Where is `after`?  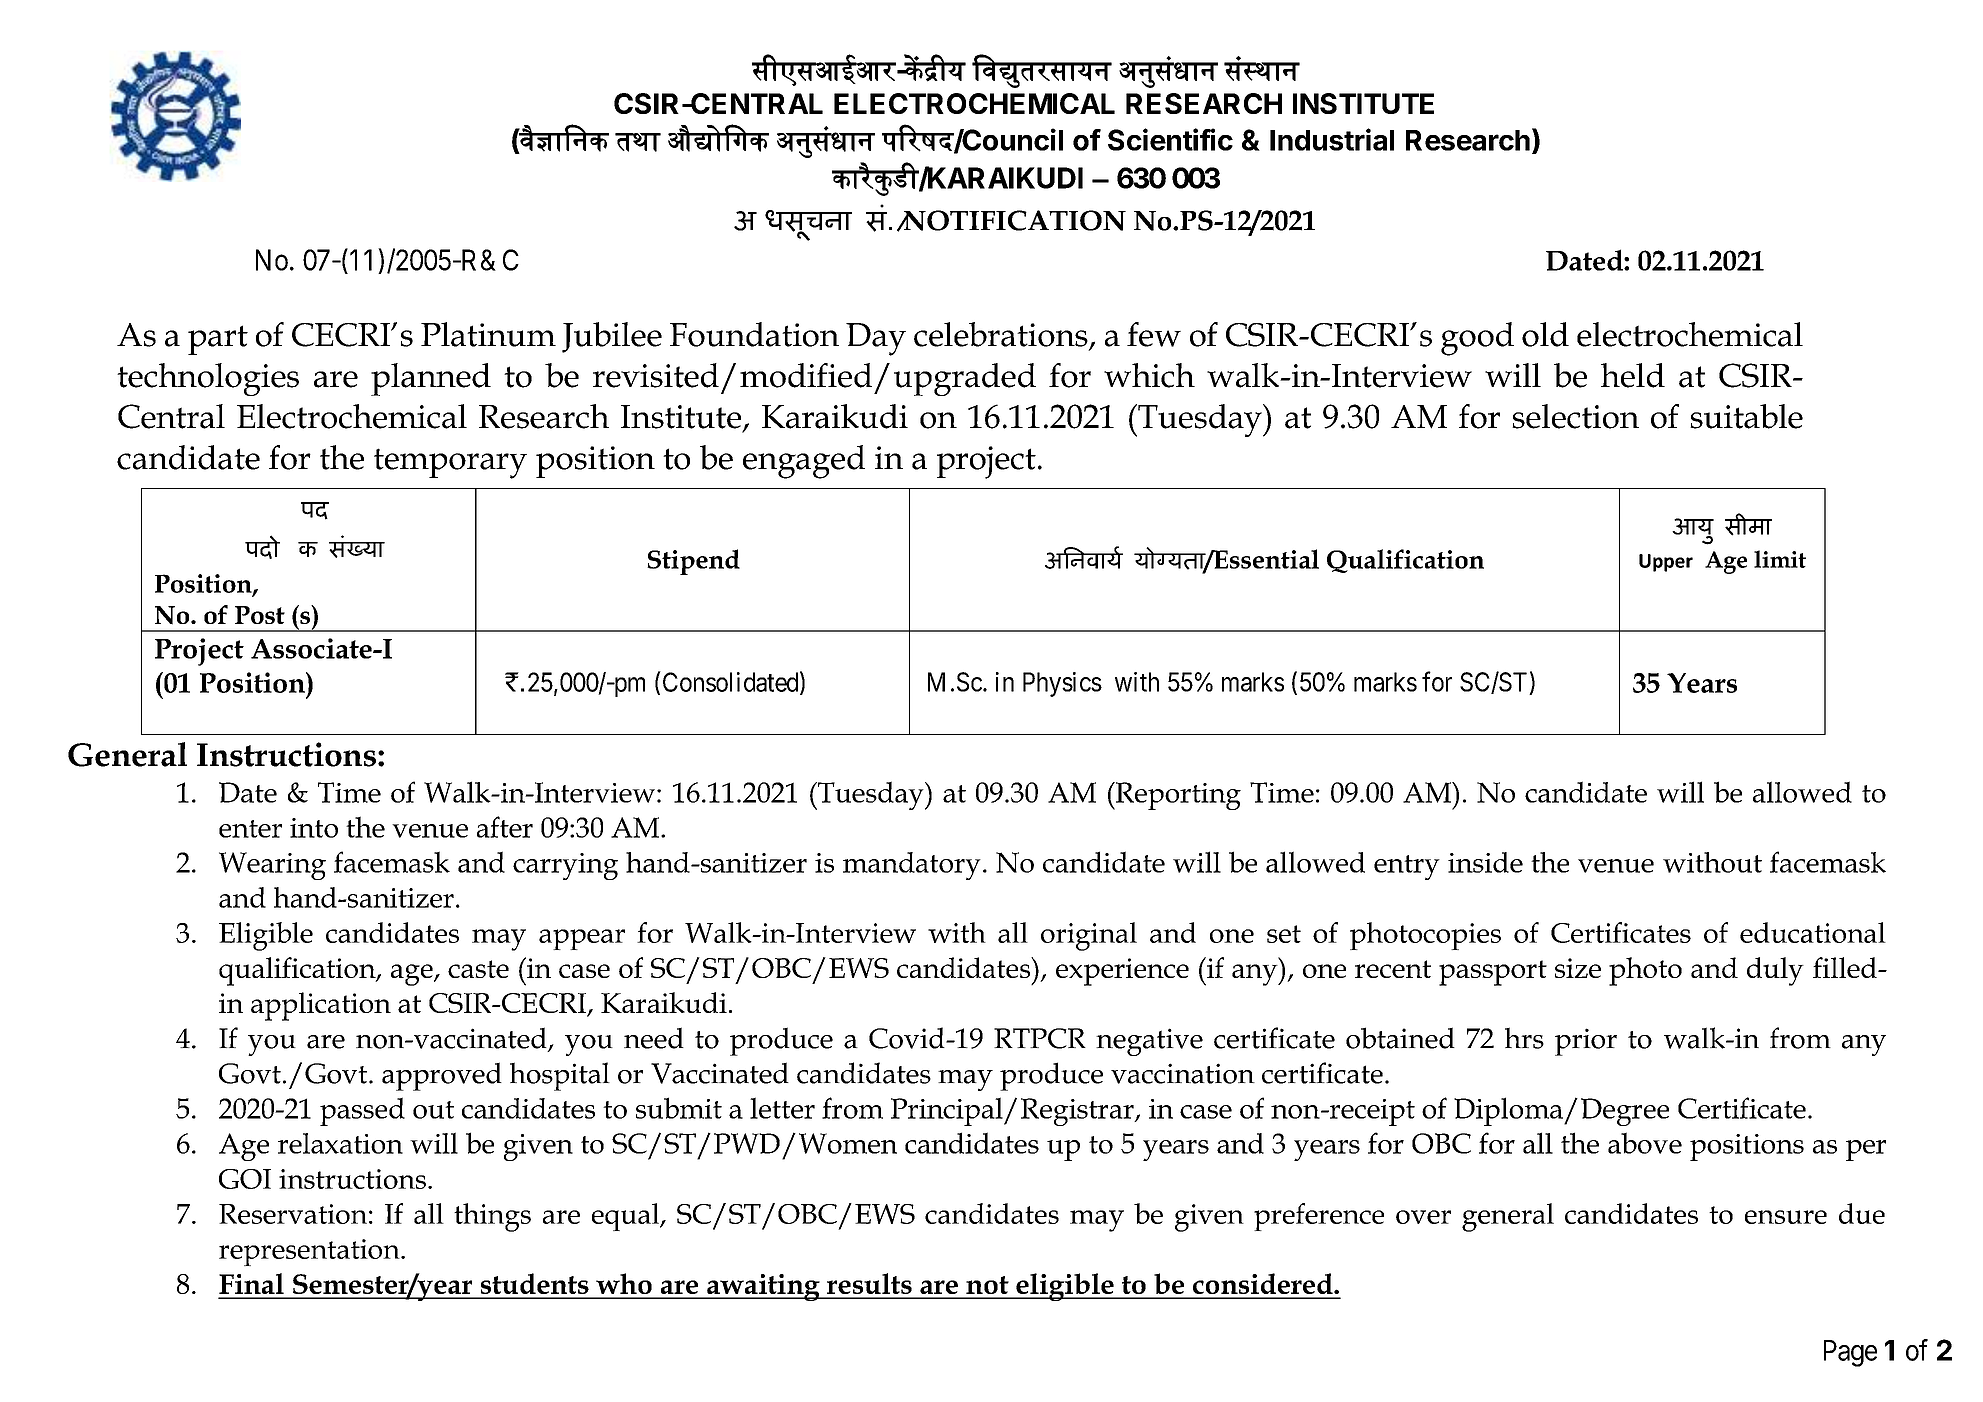 after is located at coordinates (505, 827).
